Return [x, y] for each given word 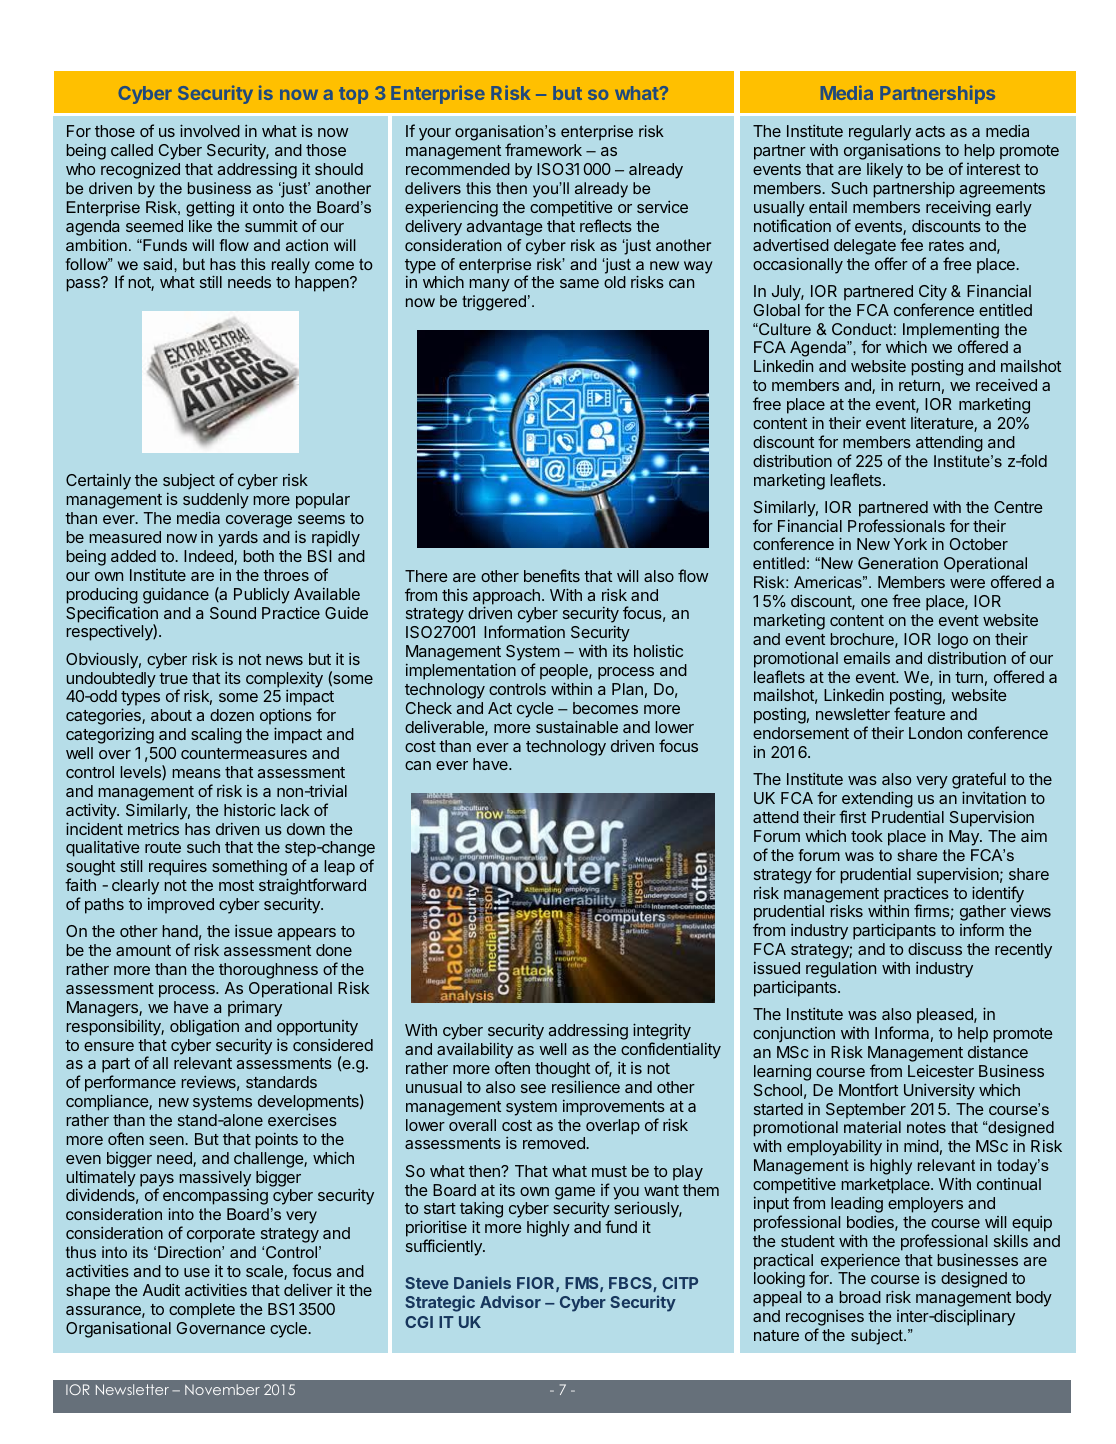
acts [930, 131]
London [935, 733]
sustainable [577, 726]
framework [543, 149]
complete [202, 1311]
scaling [216, 736]
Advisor [510, 1301]
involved [210, 130]
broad [860, 1297]
